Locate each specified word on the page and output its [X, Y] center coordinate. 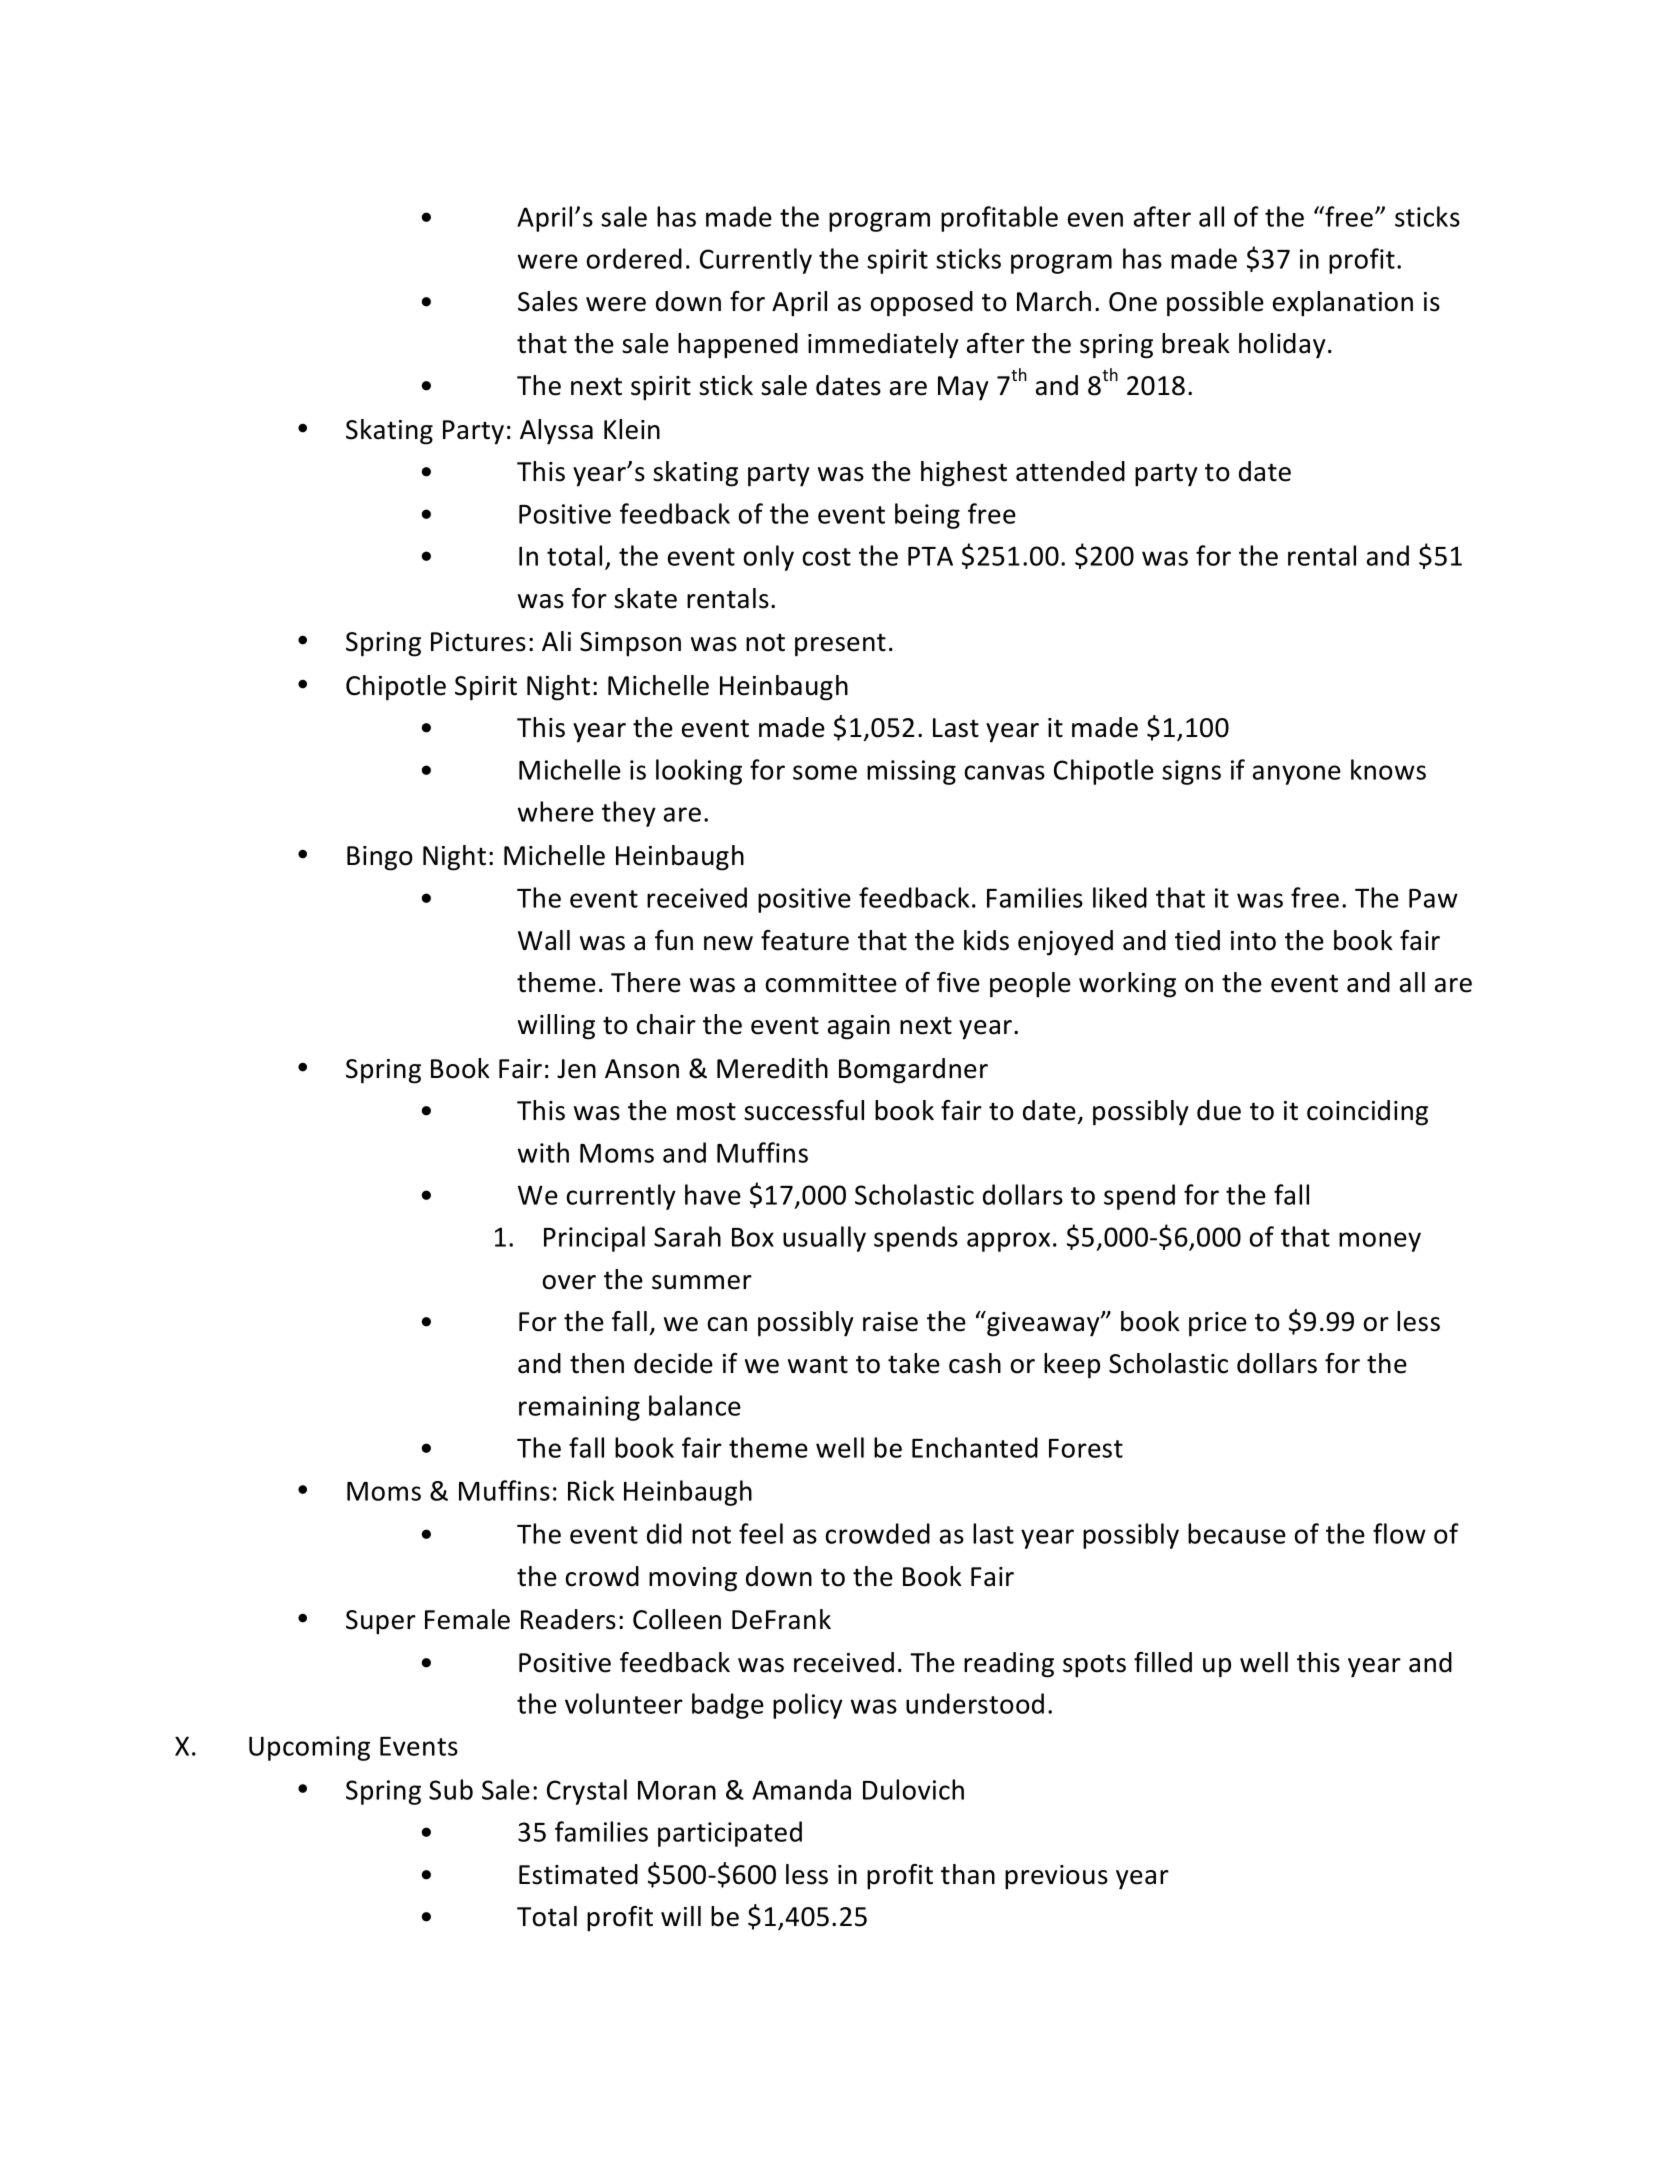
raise [890, 1322]
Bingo [380, 858]
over [569, 1282]
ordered [634, 258]
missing [911, 772]
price [1218, 1324]
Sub [451, 1789]
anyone [1297, 775]
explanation [1343, 304]
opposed [922, 304]
